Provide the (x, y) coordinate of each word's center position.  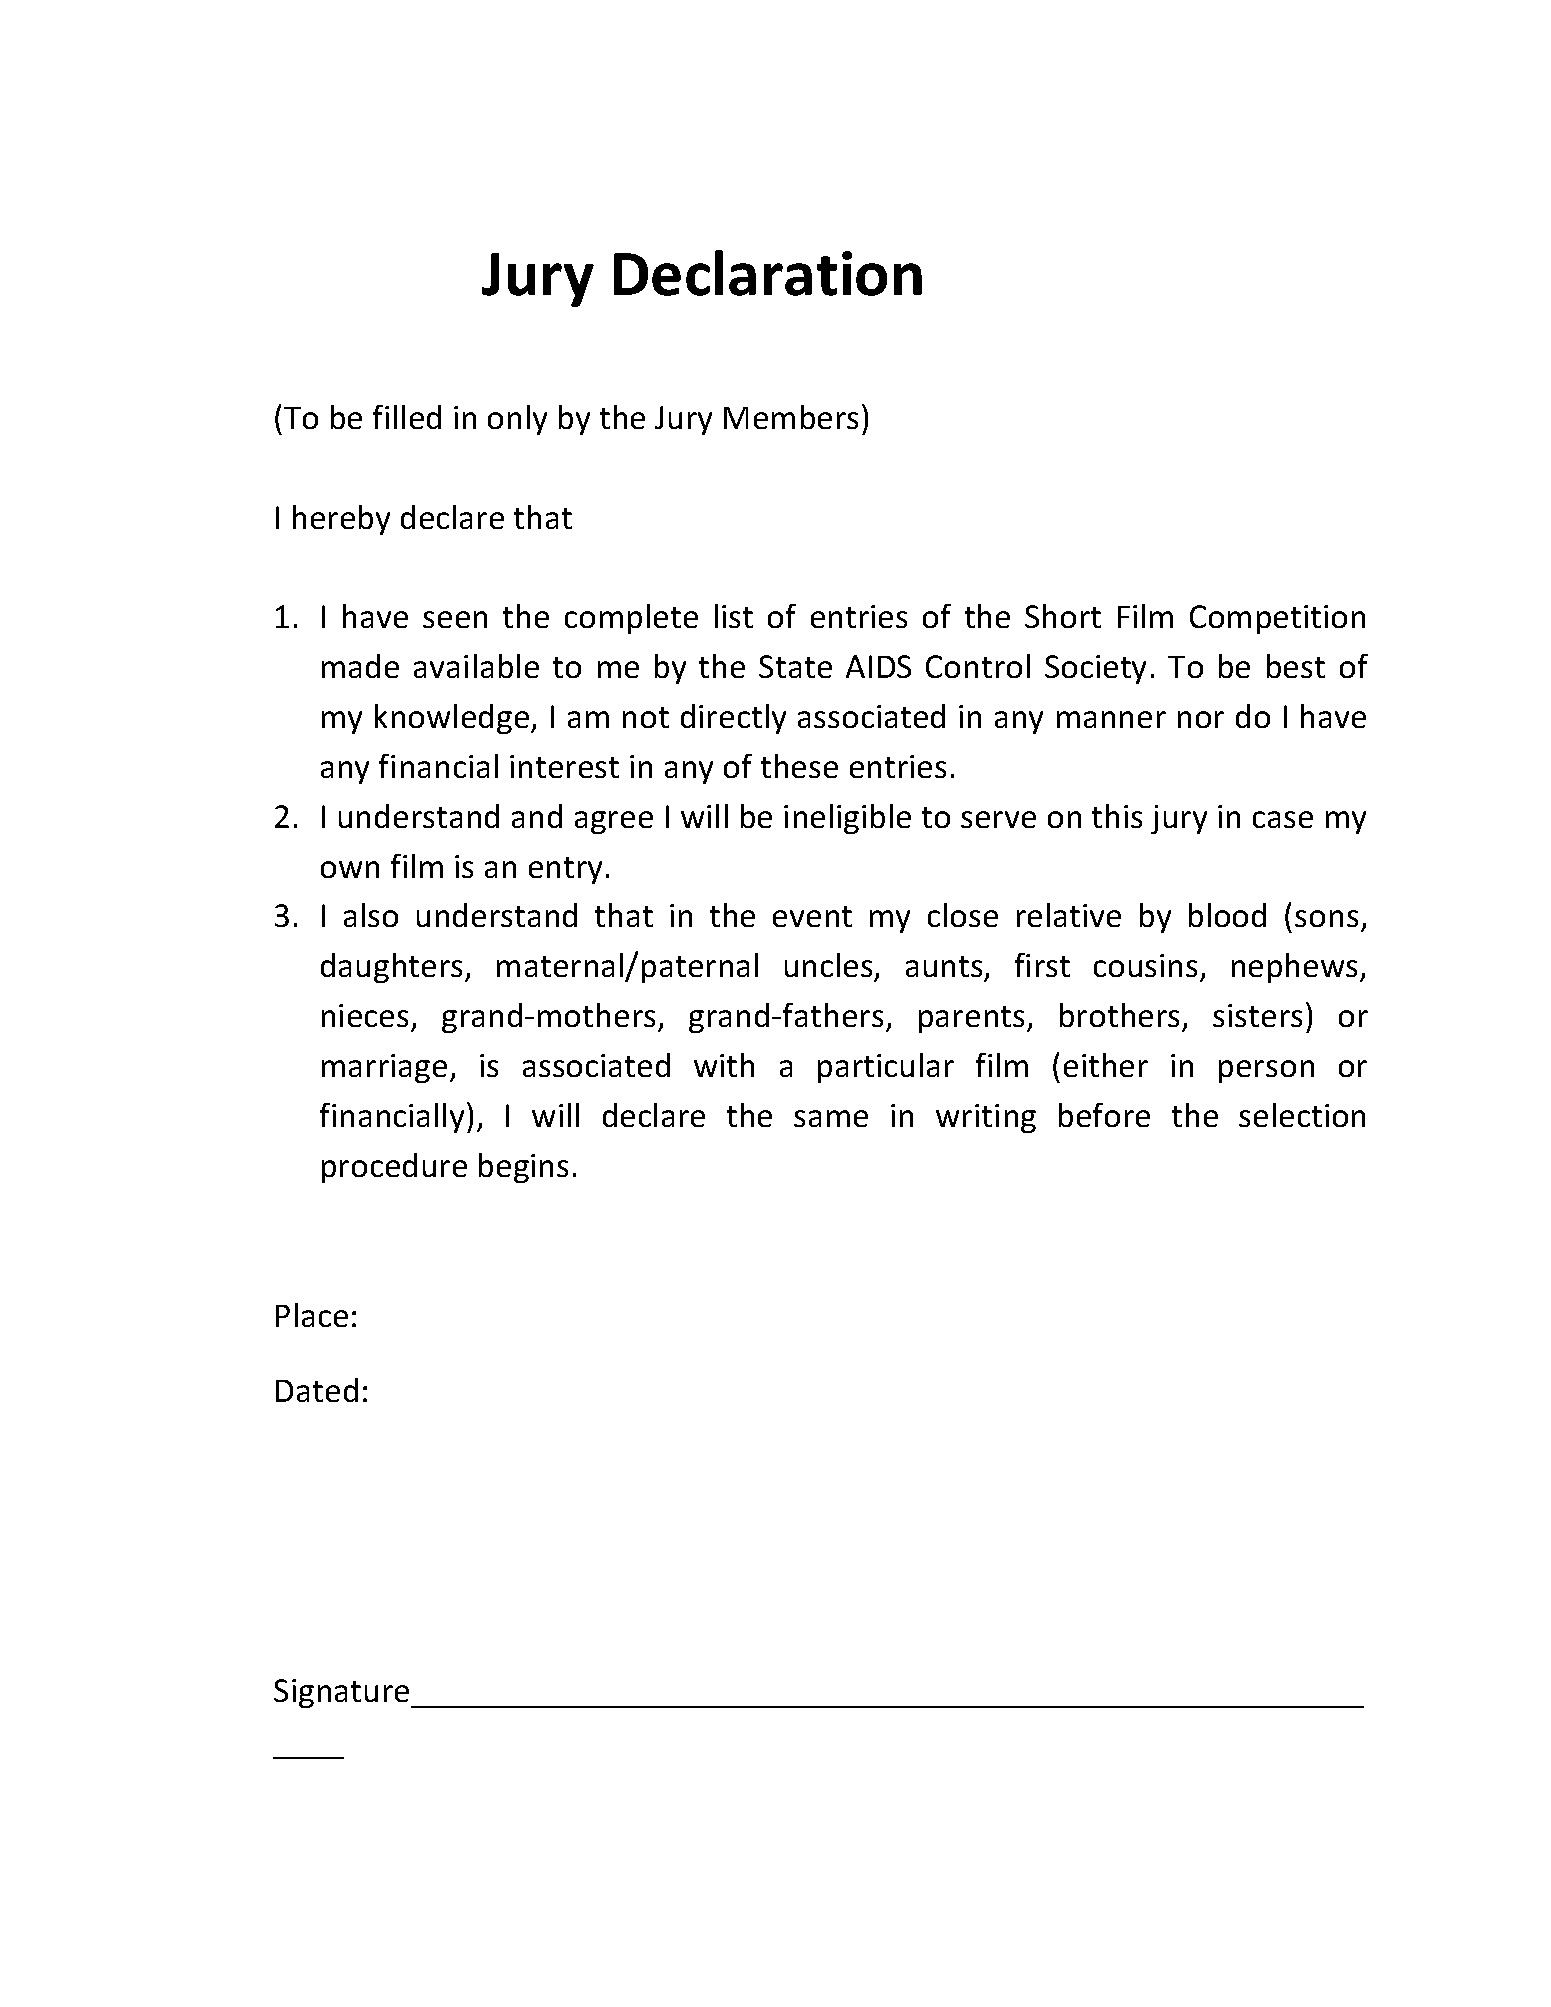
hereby (341, 520)
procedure (394, 1168)
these (799, 766)
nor (1201, 719)
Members (791, 417)
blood (1227, 915)
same (831, 1118)
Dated (317, 1390)
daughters (393, 968)
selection (1302, 1115)
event (812, 916)
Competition (1277, 619)
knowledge (453, 719)
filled (407, 417)
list (734, 616)
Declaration (768, 273)
